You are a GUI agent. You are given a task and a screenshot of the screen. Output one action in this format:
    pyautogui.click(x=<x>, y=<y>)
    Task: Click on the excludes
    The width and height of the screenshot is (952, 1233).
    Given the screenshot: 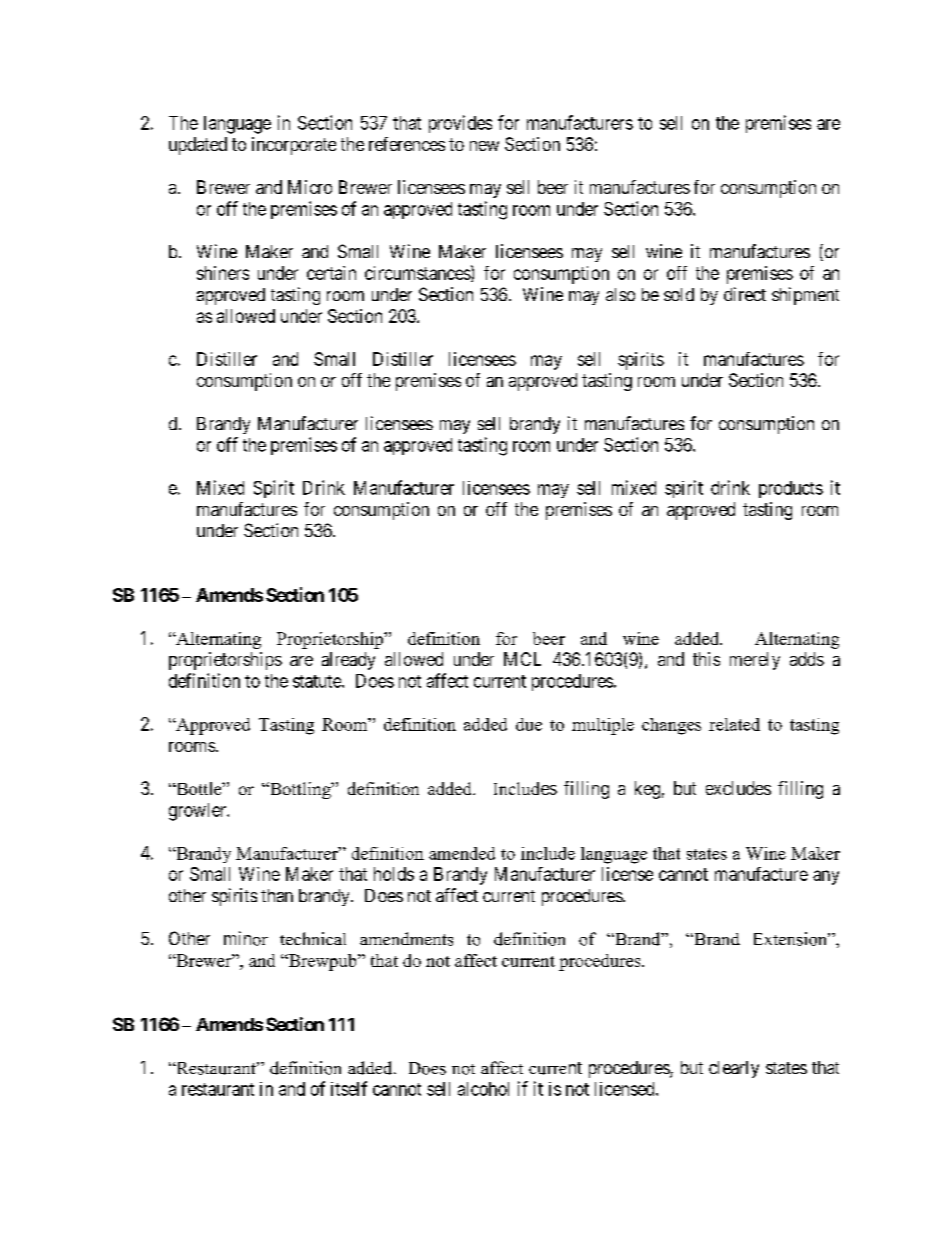 What is the action you would take?
    pyautogui.click(x=738, y=788)
